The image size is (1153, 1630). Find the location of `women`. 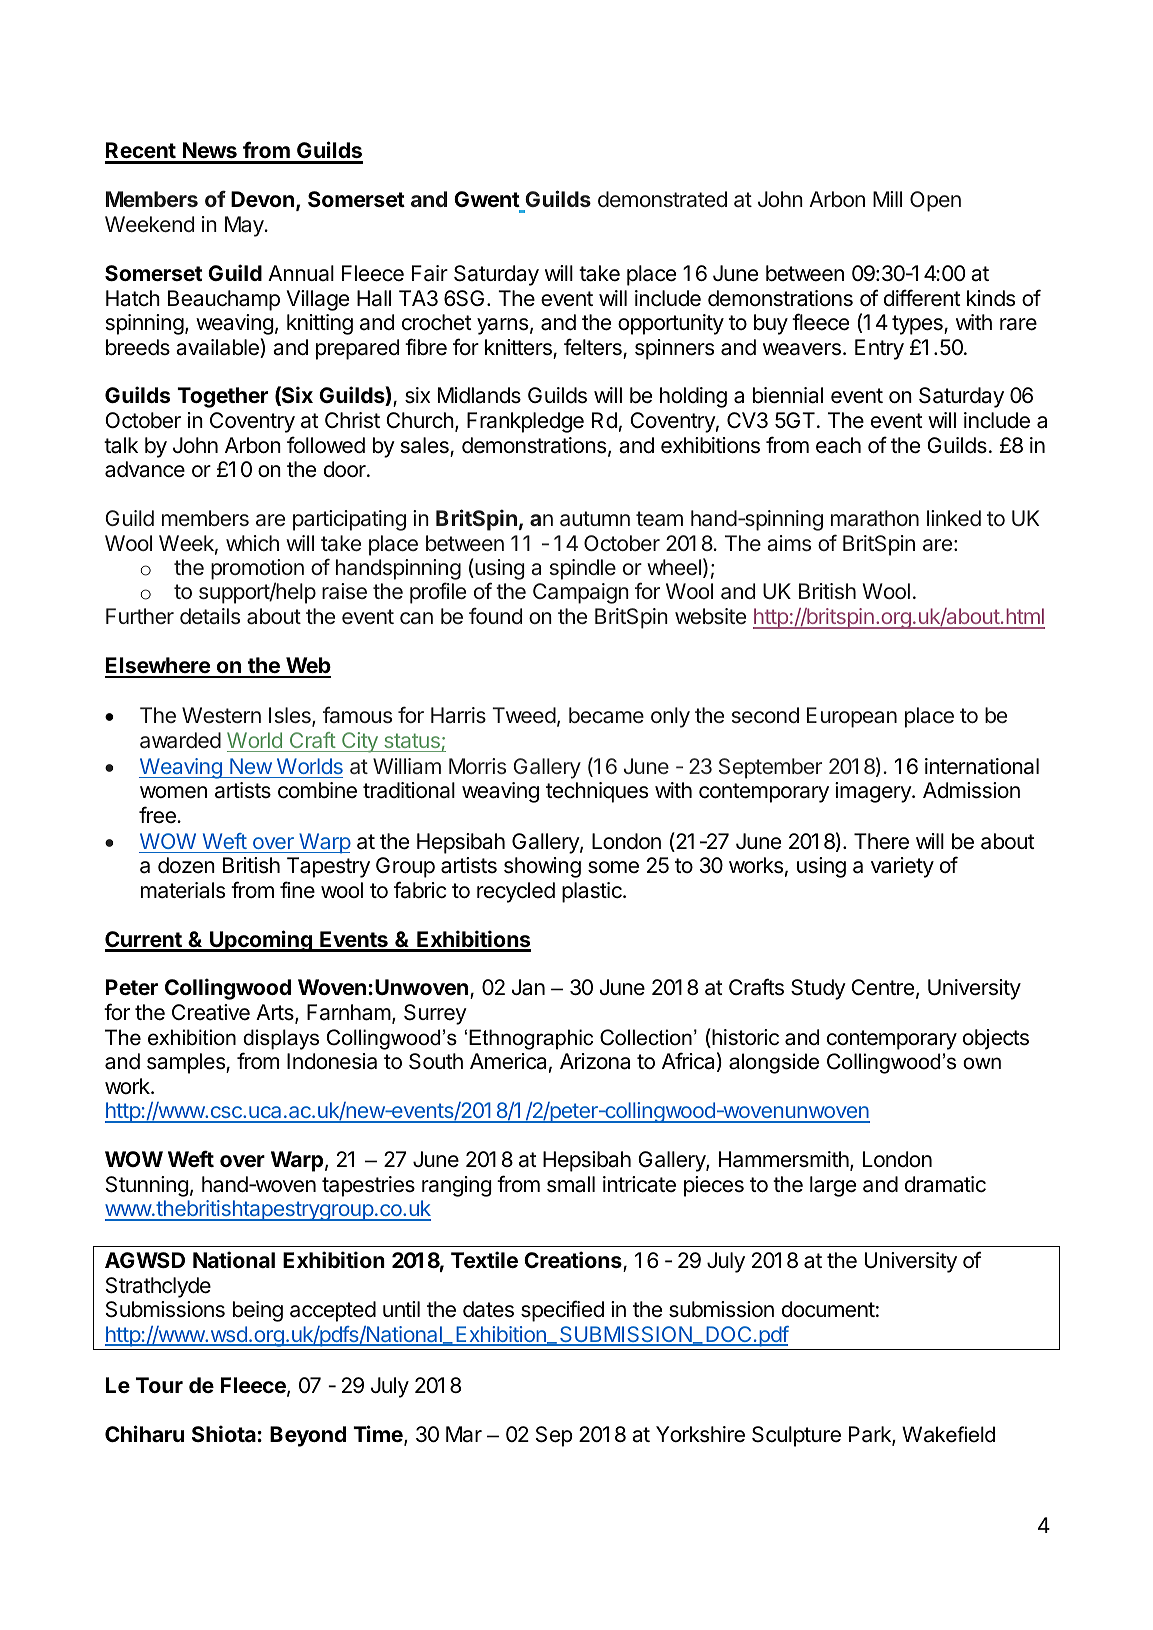

women is located at coordinates (173, 792).
